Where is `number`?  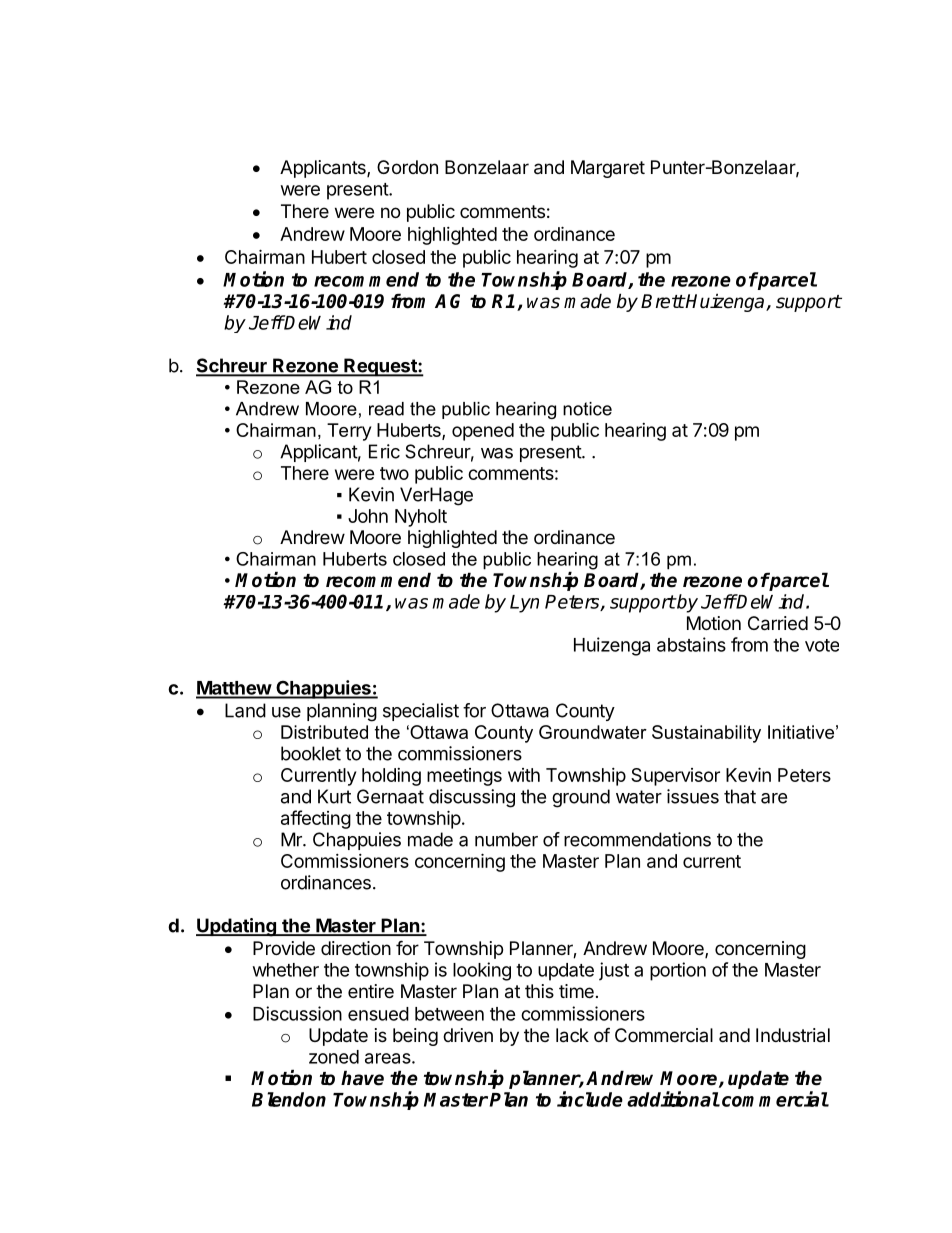
number is located at coordinates (506, 839).
